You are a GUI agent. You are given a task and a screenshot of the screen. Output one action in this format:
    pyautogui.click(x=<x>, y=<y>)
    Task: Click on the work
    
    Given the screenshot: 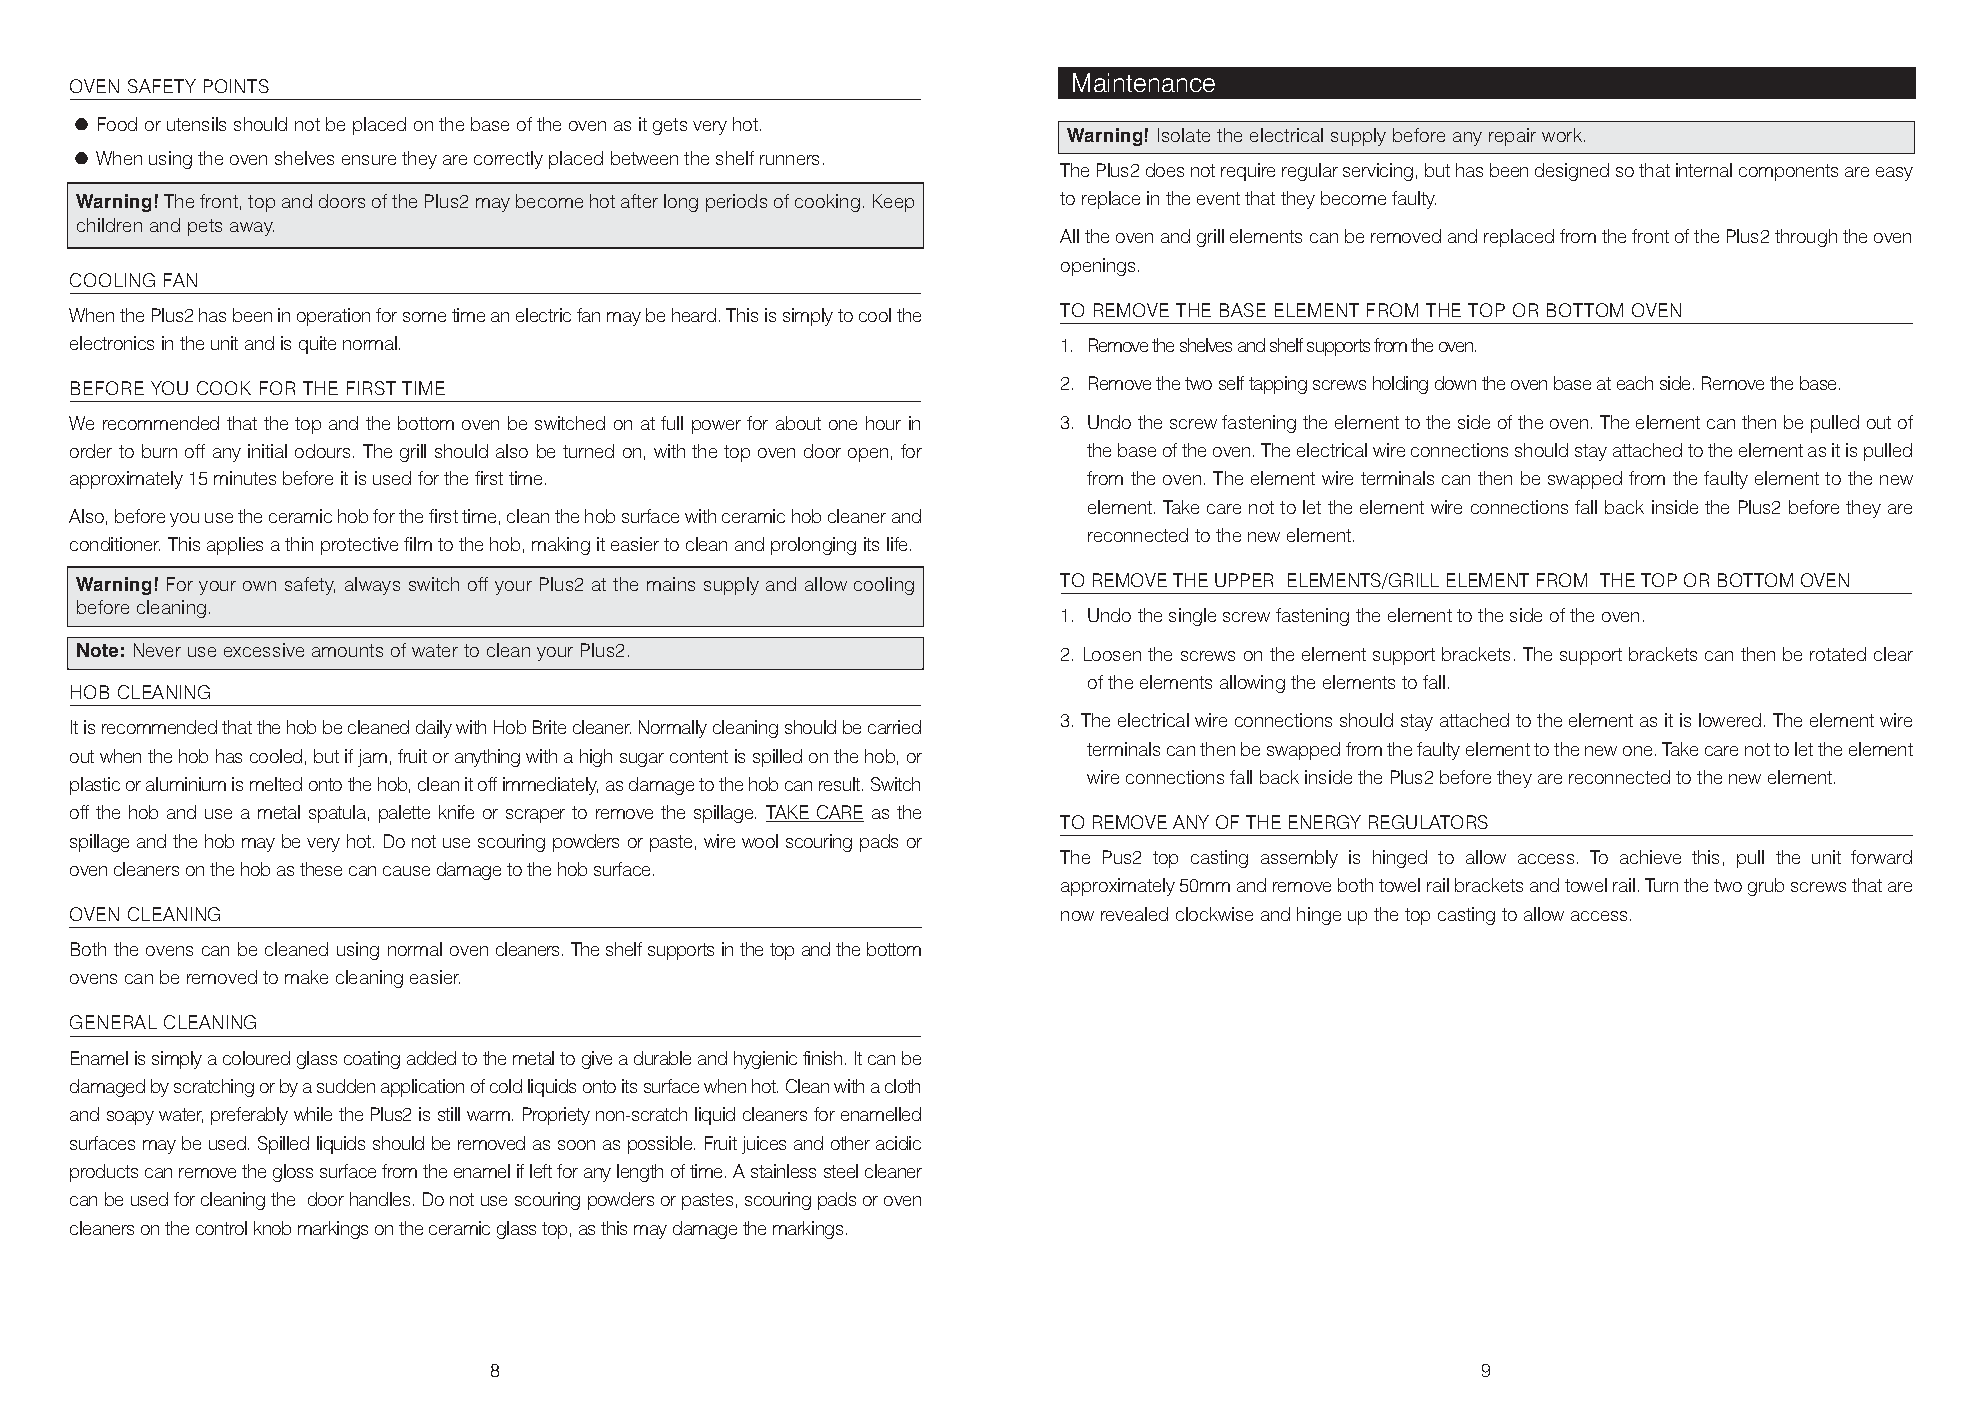 What is the action you would take?
    pyautogui.click(x=1562, y=135)
